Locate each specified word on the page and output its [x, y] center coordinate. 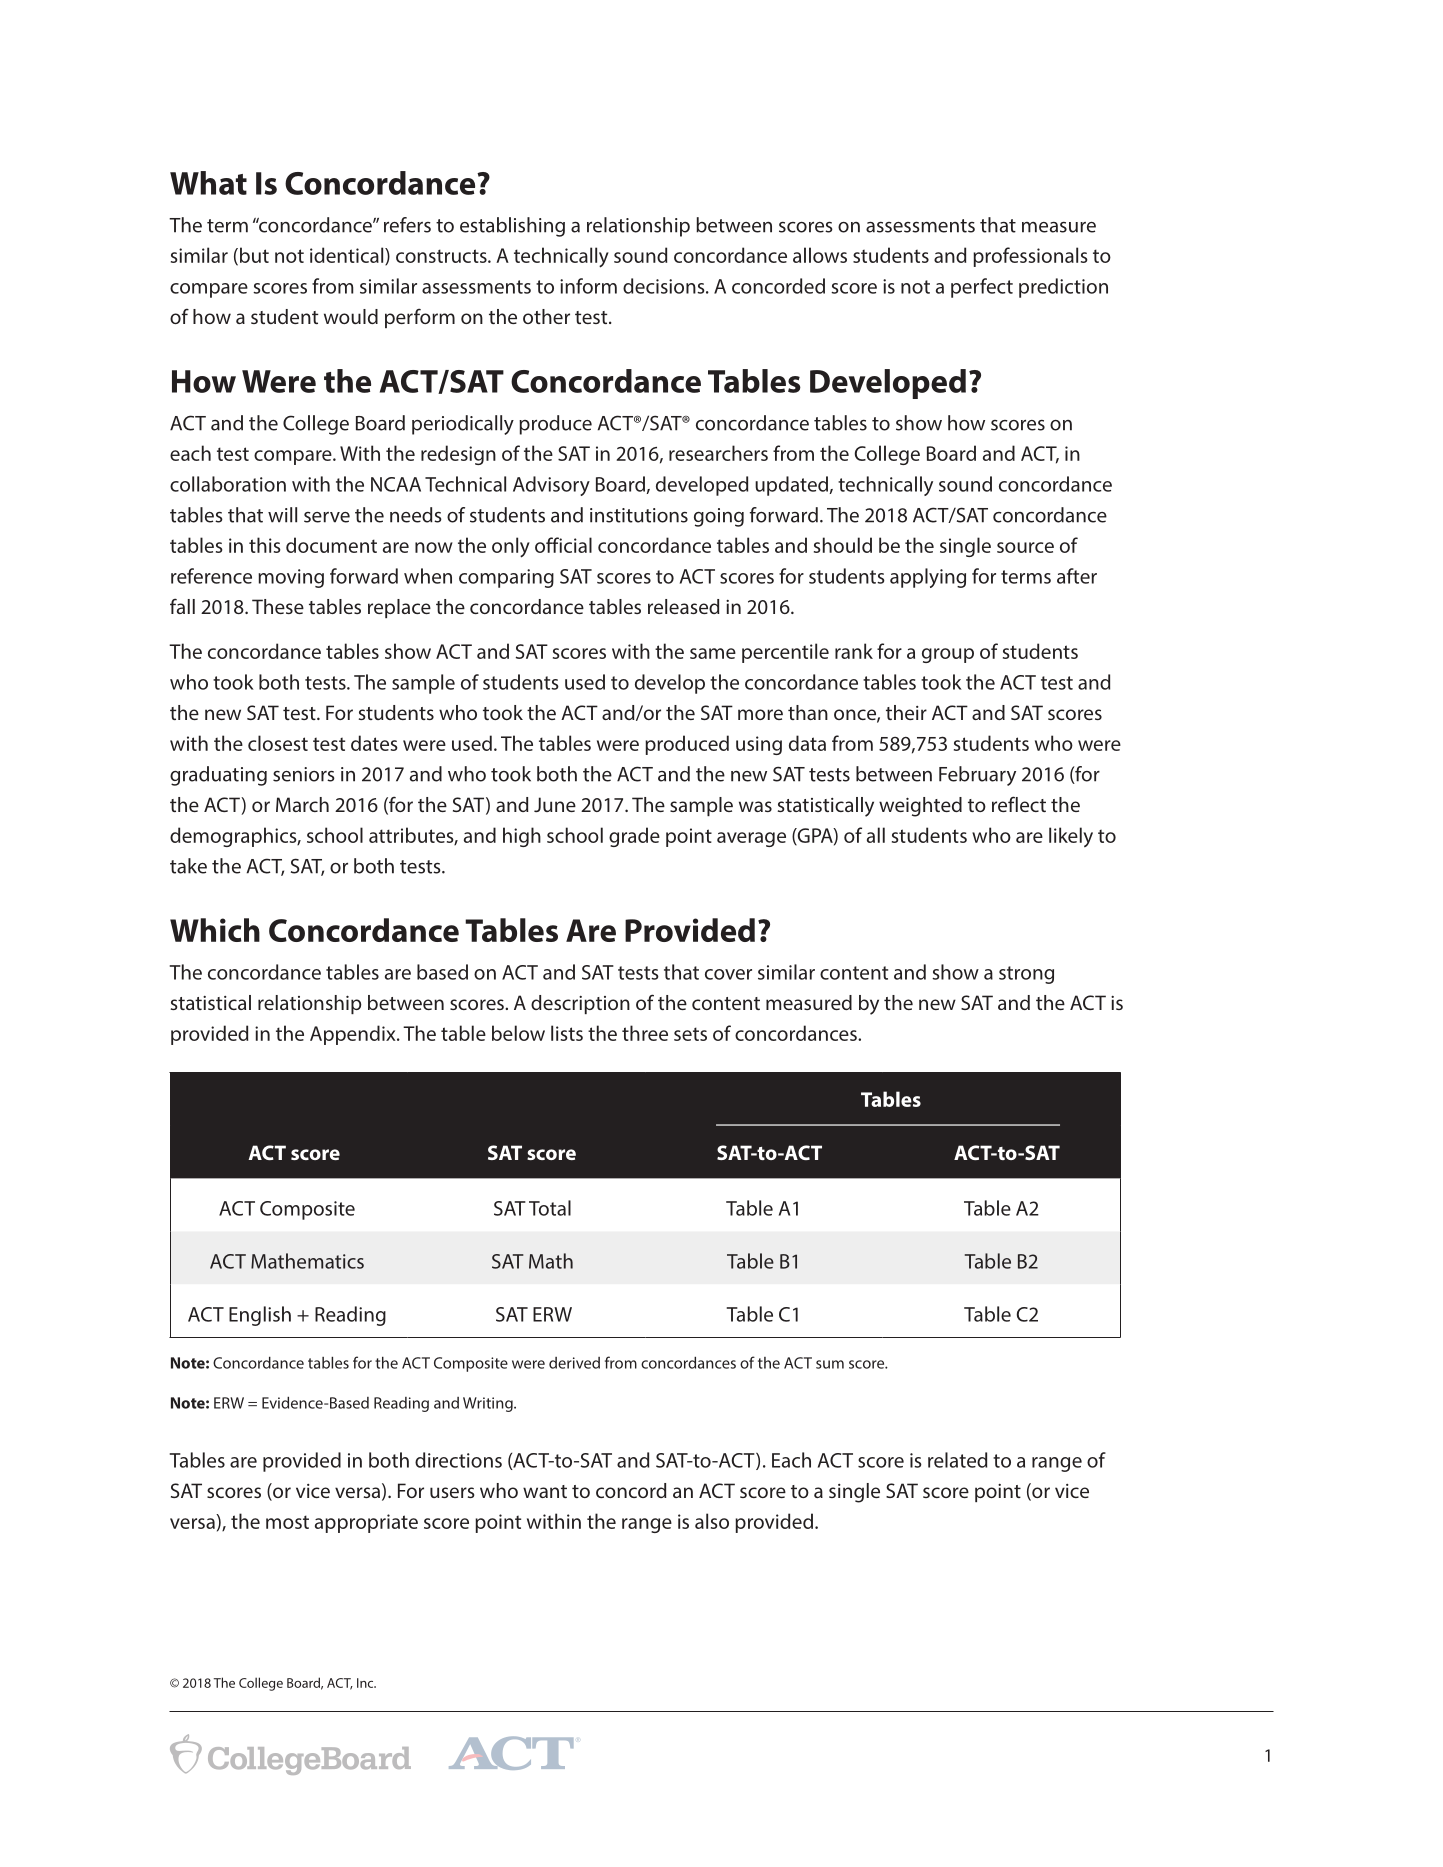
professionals [1030, 257]
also [712, 1521]
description [580, 1004]
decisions [665, 286]
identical [348, 256]
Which [215, 930]
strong [1026, 975]
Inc [366, 1683]
